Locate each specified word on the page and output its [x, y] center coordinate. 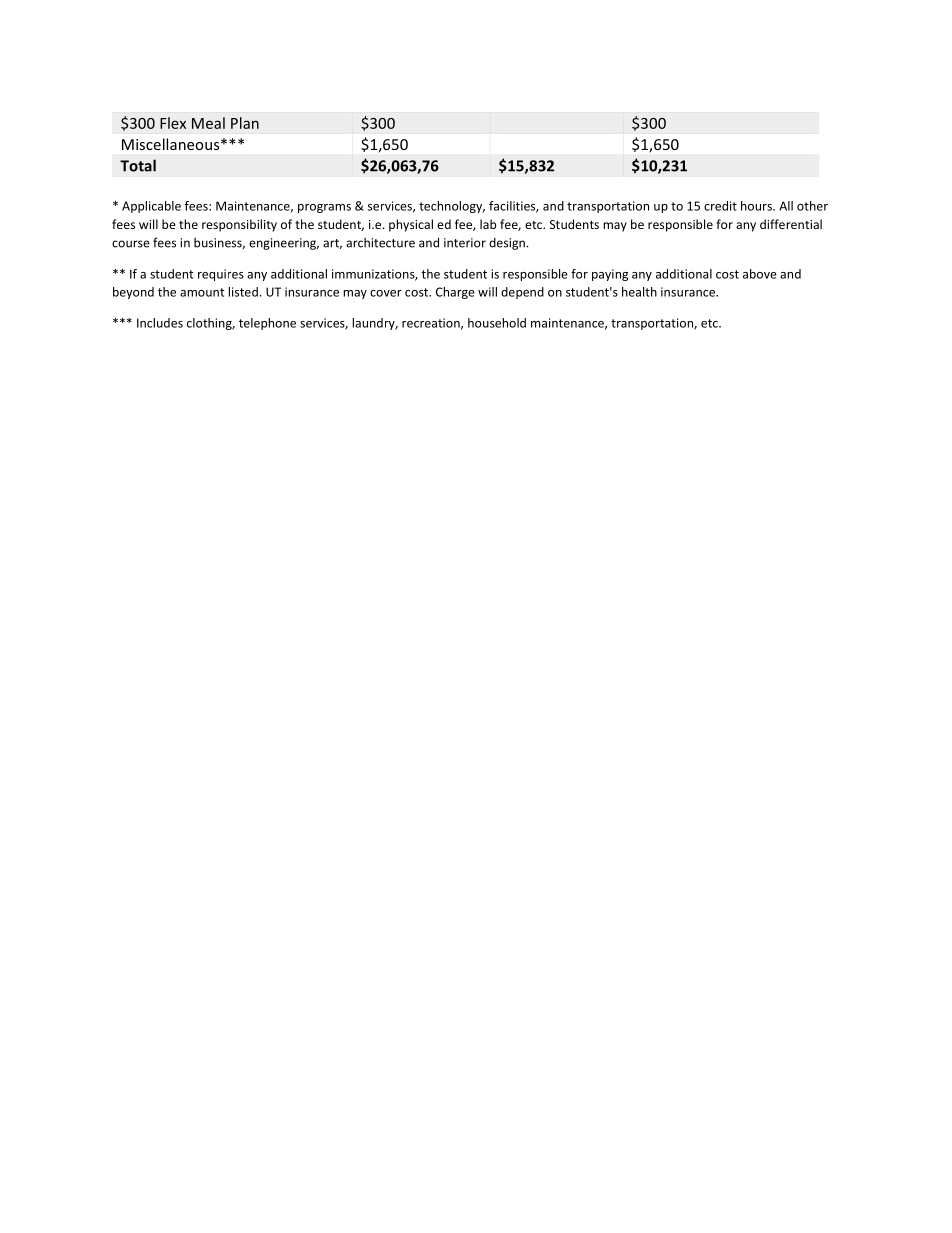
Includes [160, 323]
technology [452, 207]
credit [720, 206]
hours [757, 206]
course [131, 244]
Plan [245, 123]
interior [465, 243]
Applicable [151, 207]
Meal [208, 123]
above [760, 274]
